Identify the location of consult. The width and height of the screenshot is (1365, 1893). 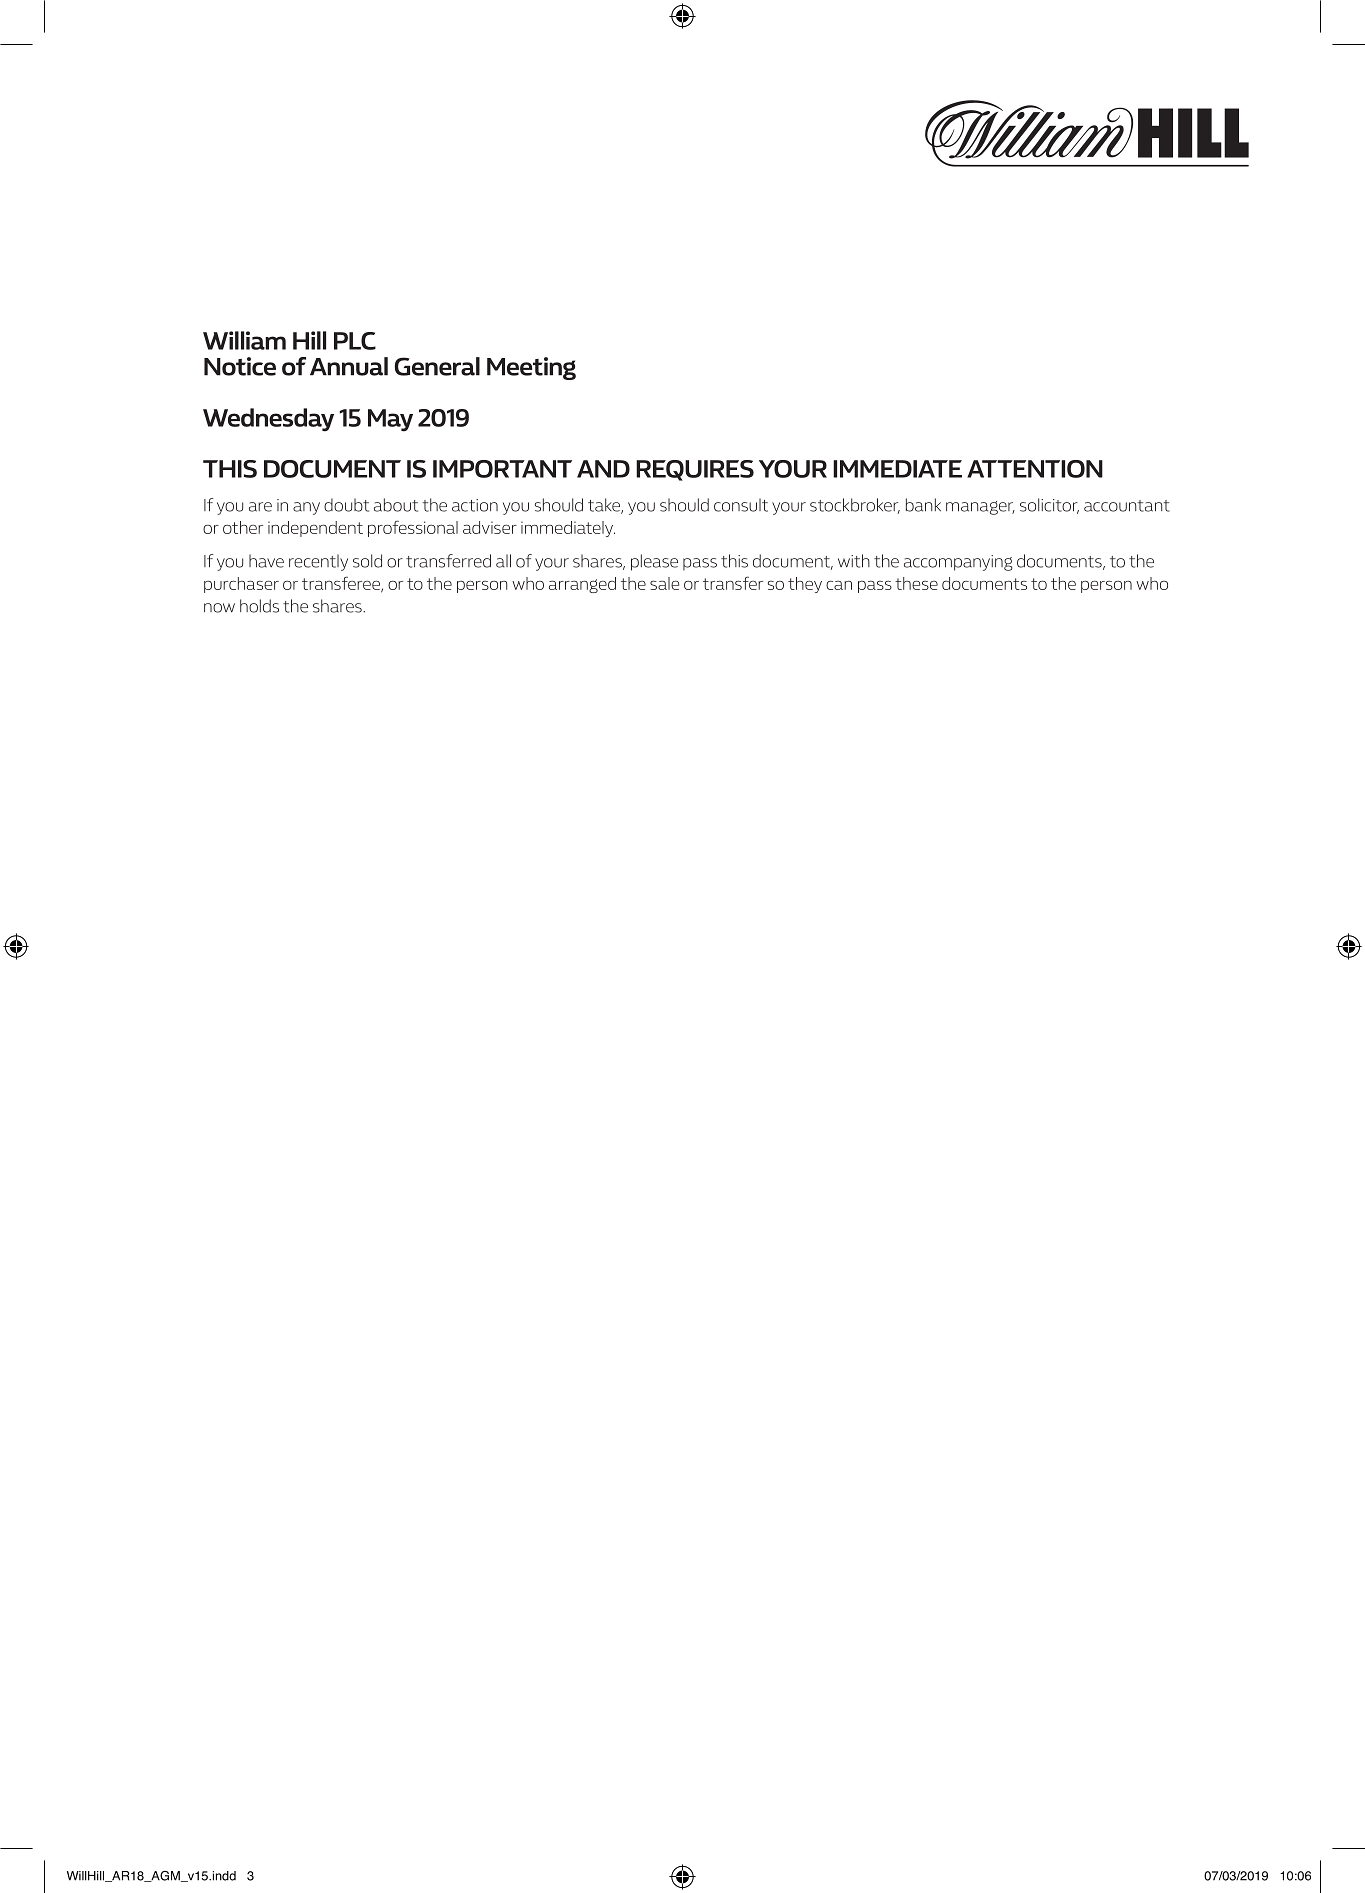
(741, 505).
